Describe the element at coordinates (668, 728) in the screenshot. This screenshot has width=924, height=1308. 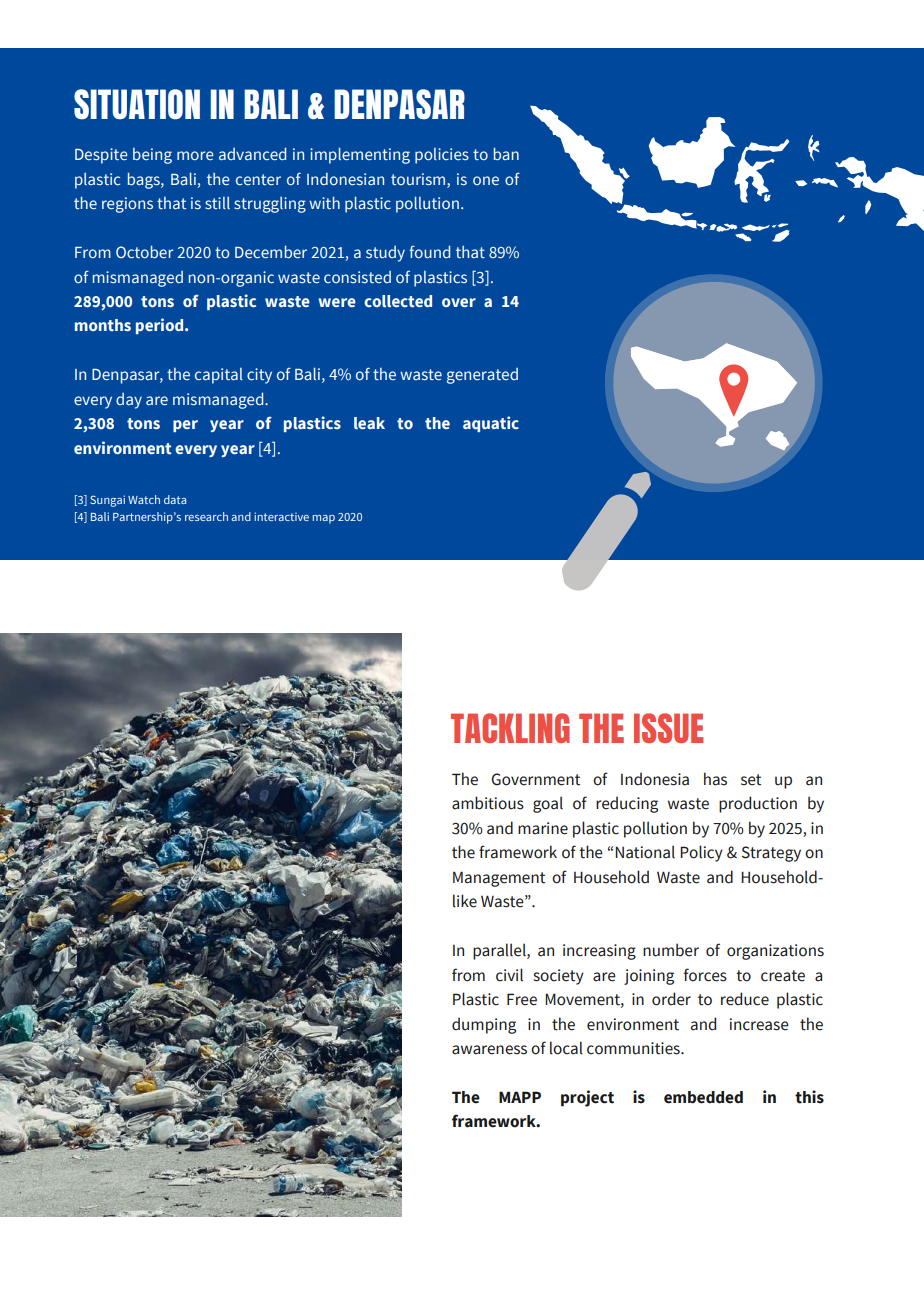
I see `ISSUE` at that location.
